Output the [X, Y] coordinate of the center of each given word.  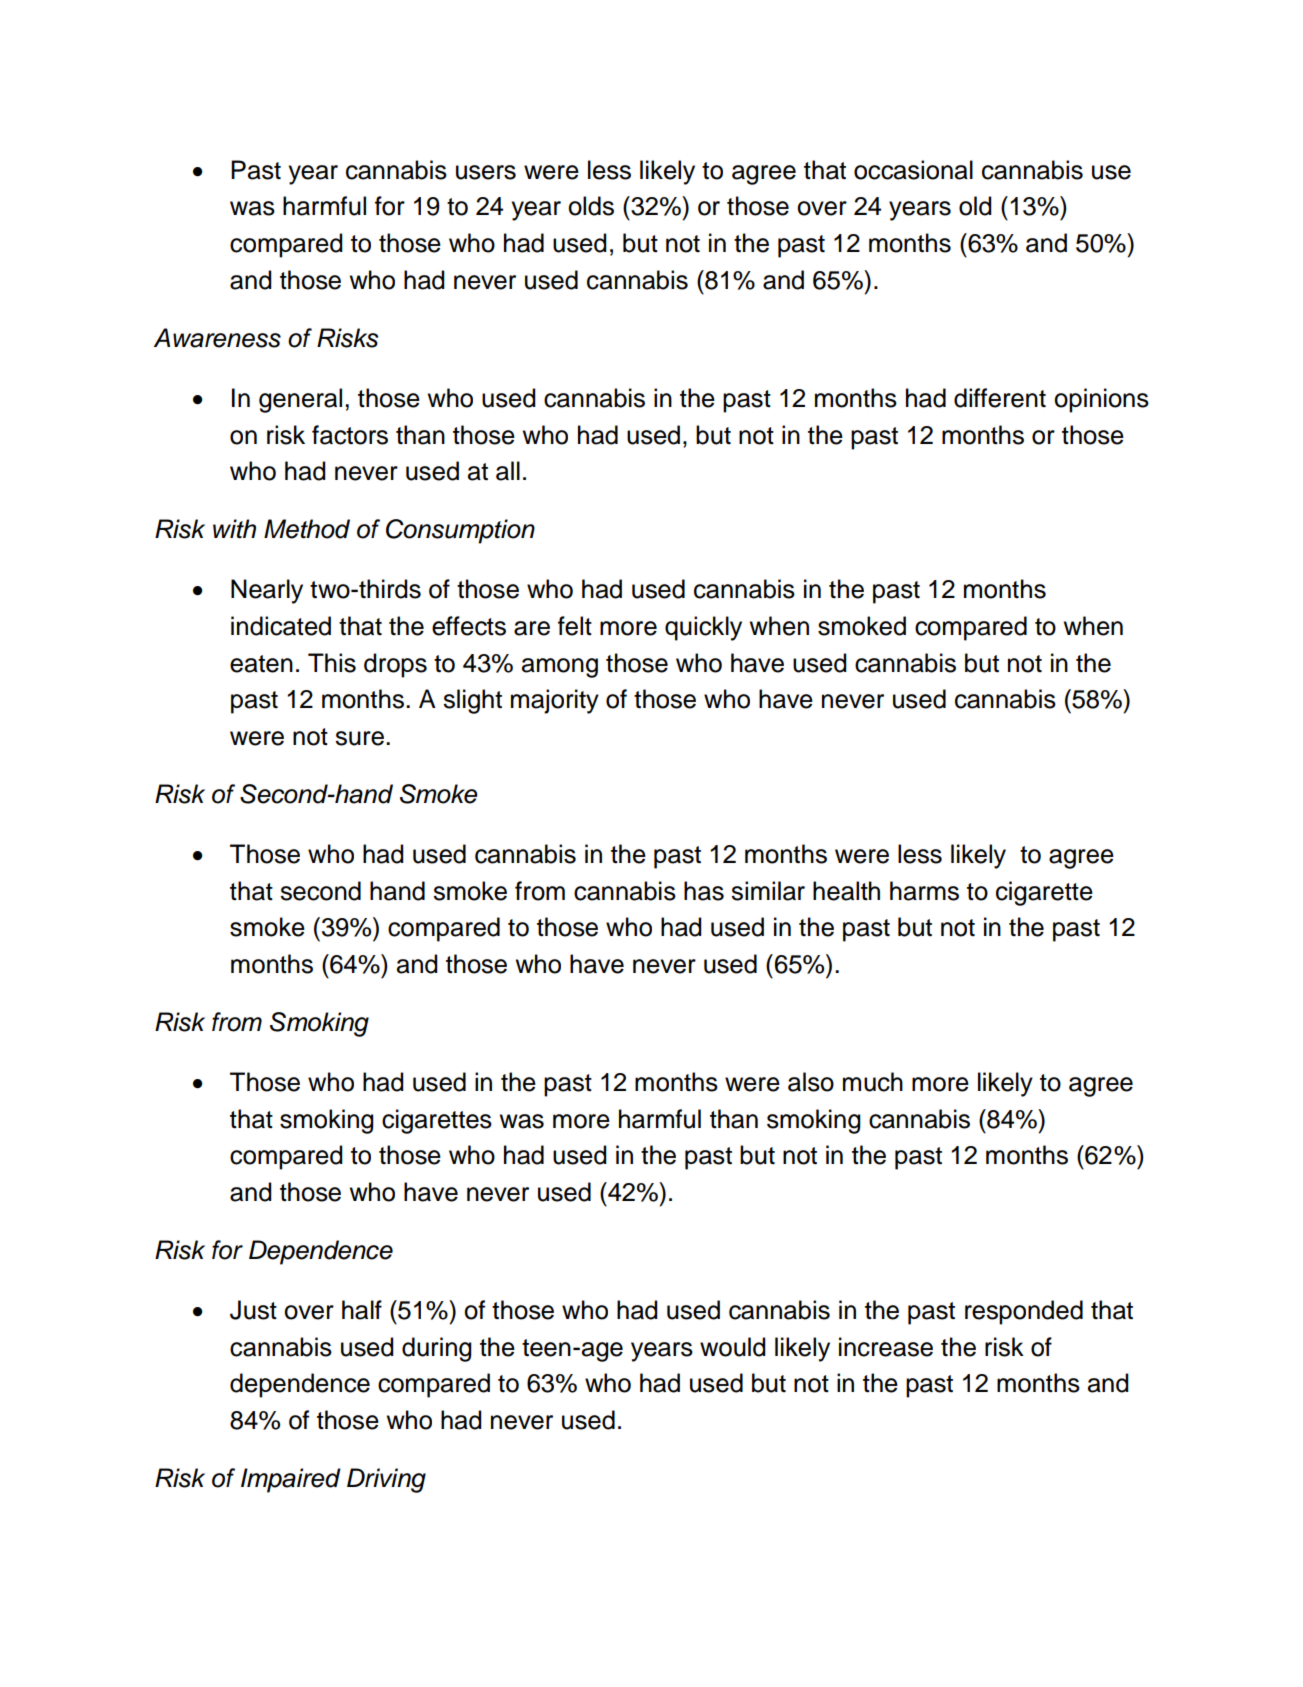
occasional [913, 170]
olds [591, 206]
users [486, 172]
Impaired [291, 1480]
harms [924, 891]
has [704, 891]
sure [359, 738]
